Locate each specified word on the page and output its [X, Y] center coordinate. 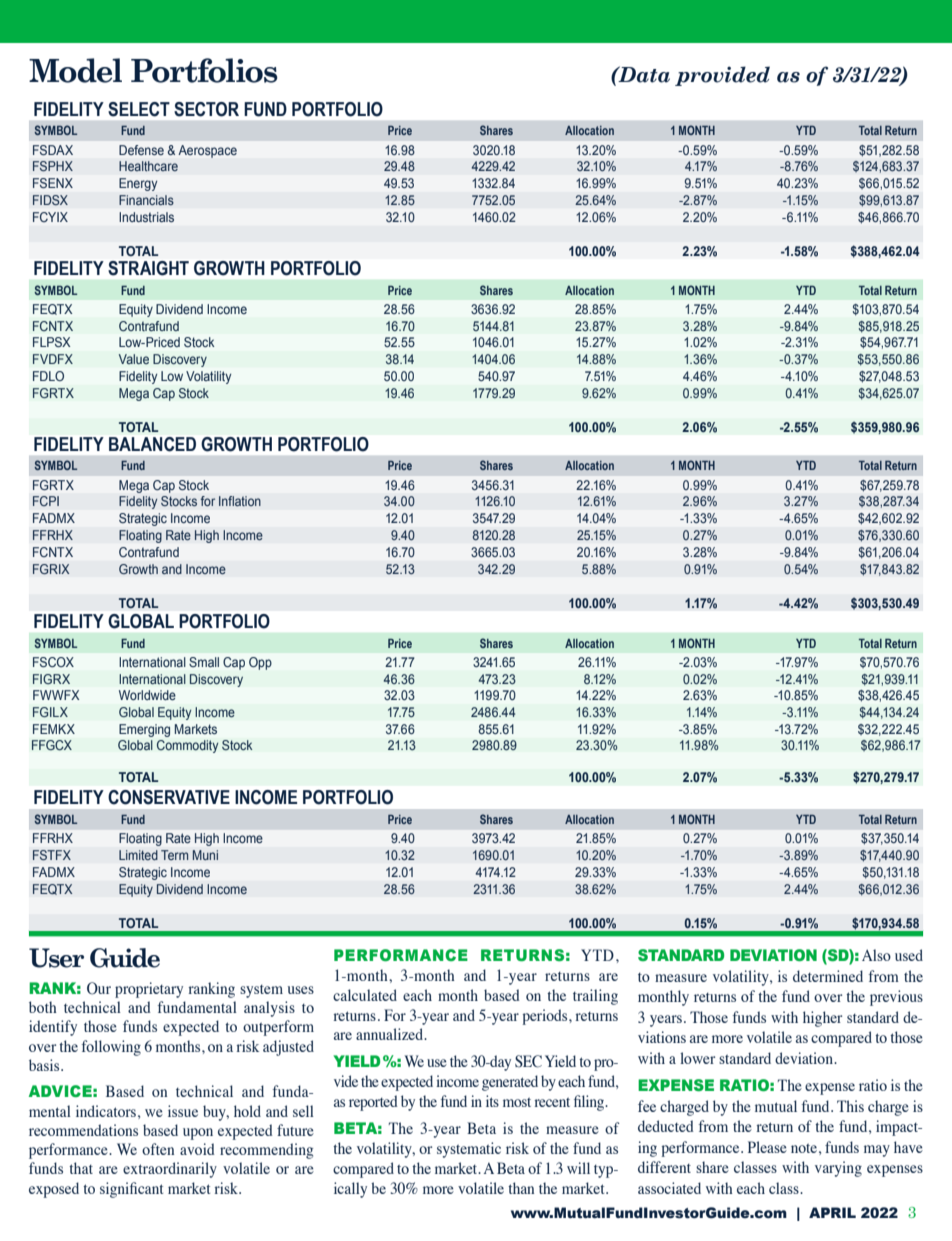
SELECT [139, 109]
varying [838, 1169]
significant [131, 1190]
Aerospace [208, 151]
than [521, 1188]
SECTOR [206, 109]
